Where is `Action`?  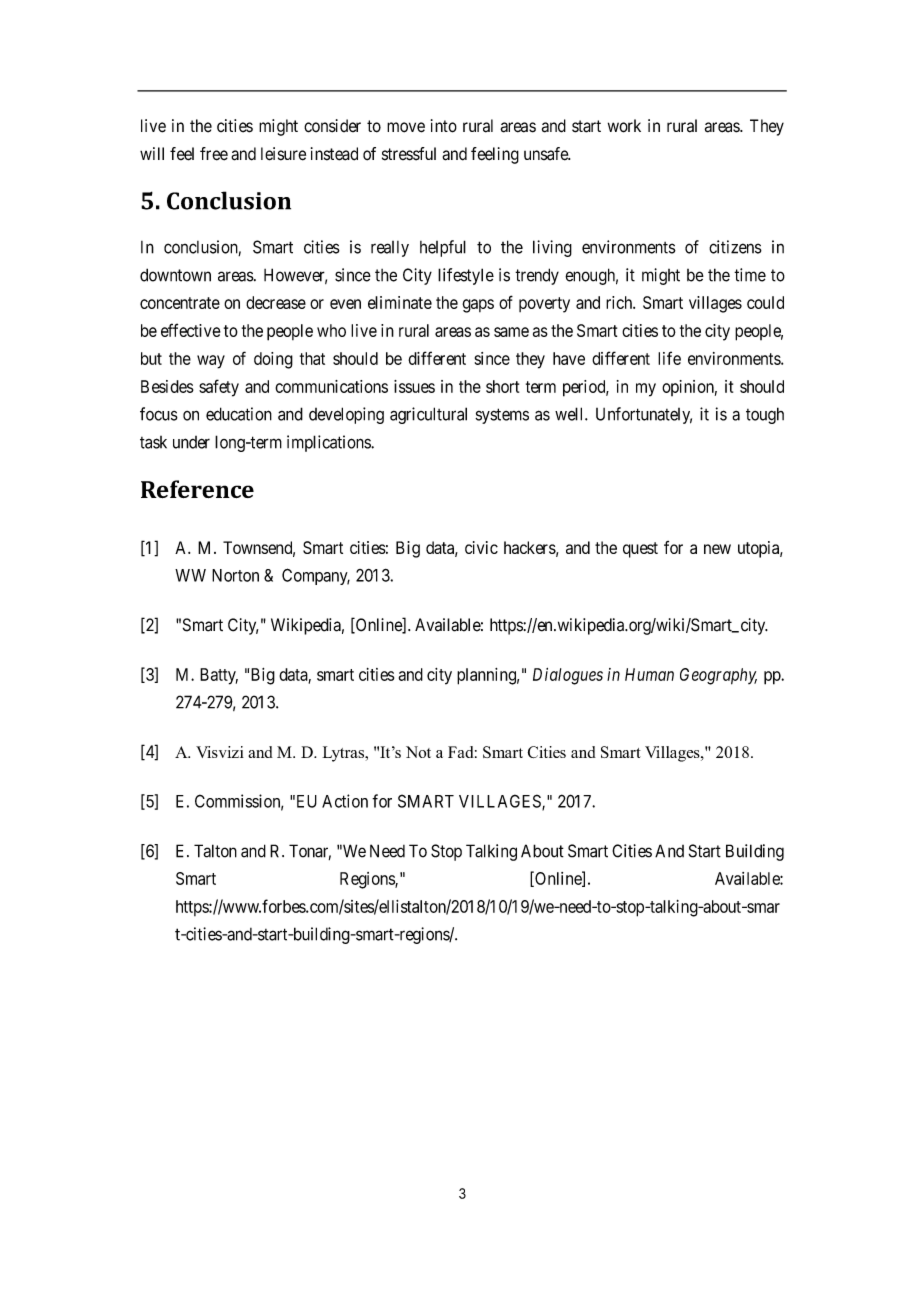
Action is located at coordinates (345, 801).
